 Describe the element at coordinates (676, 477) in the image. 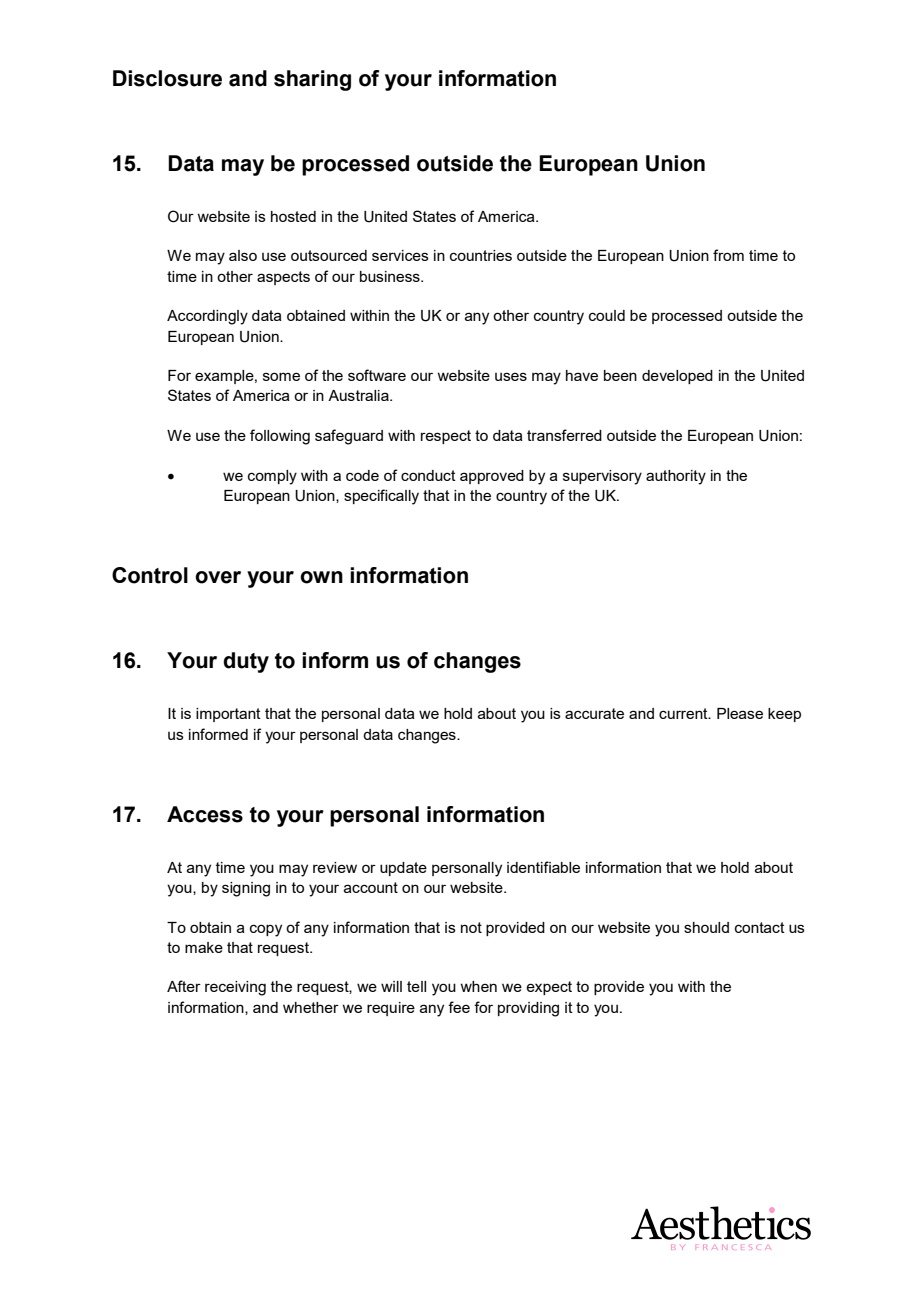

I see `authority` at that location.
